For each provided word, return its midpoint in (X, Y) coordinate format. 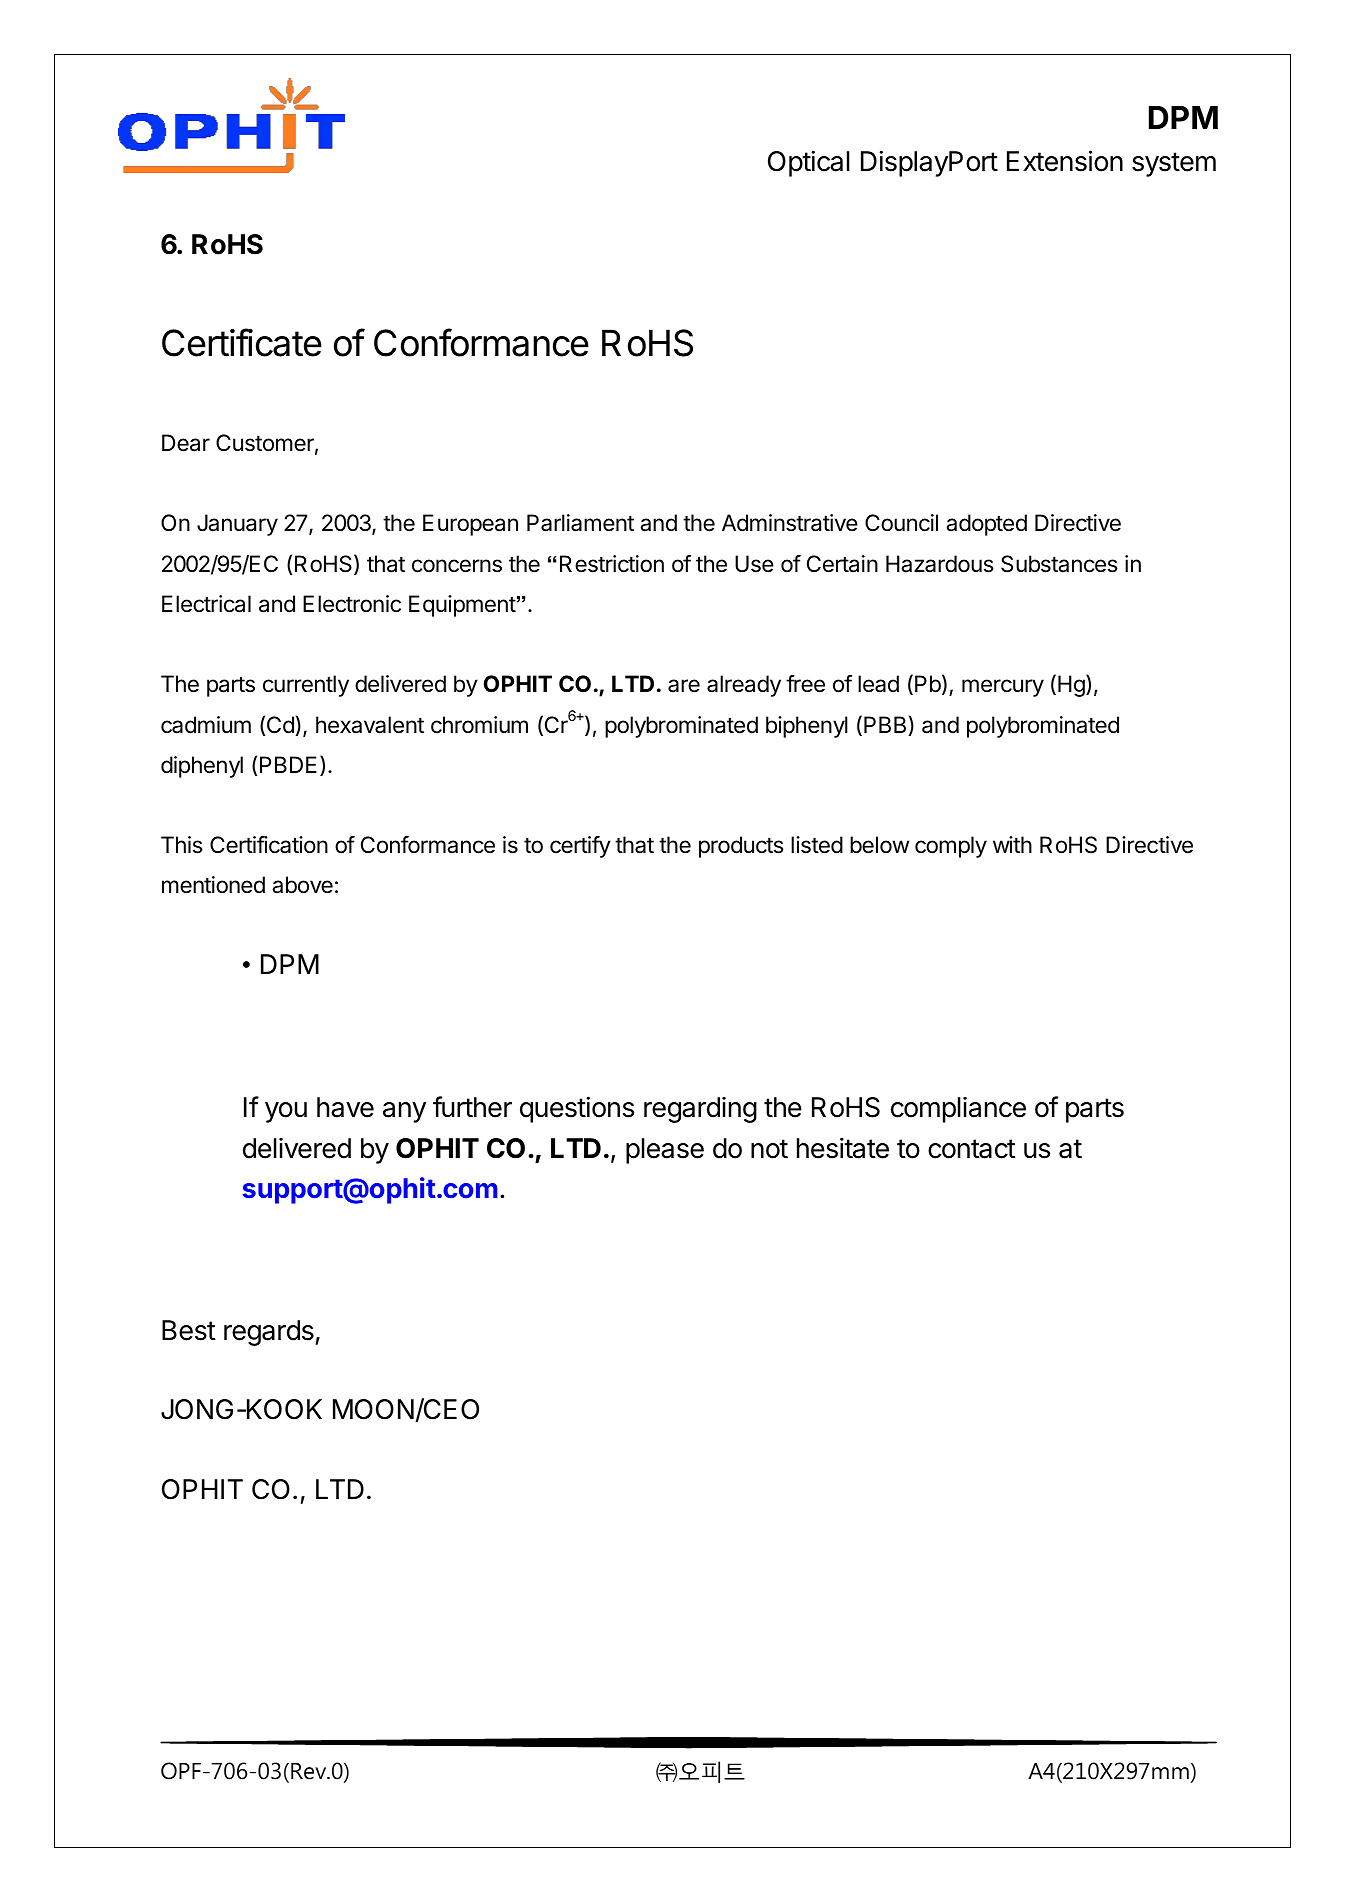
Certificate (242, 342)
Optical (809, 163)
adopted (986, 525)
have (345, 1107)
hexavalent (370, 725)
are (684, 686)
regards (270, 1333)
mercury (1003, 688)
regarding (700, 1109)
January (237, 525)
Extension (1065, 161)
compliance (958, 1109)
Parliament (580, 523)
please (665, 1151)
